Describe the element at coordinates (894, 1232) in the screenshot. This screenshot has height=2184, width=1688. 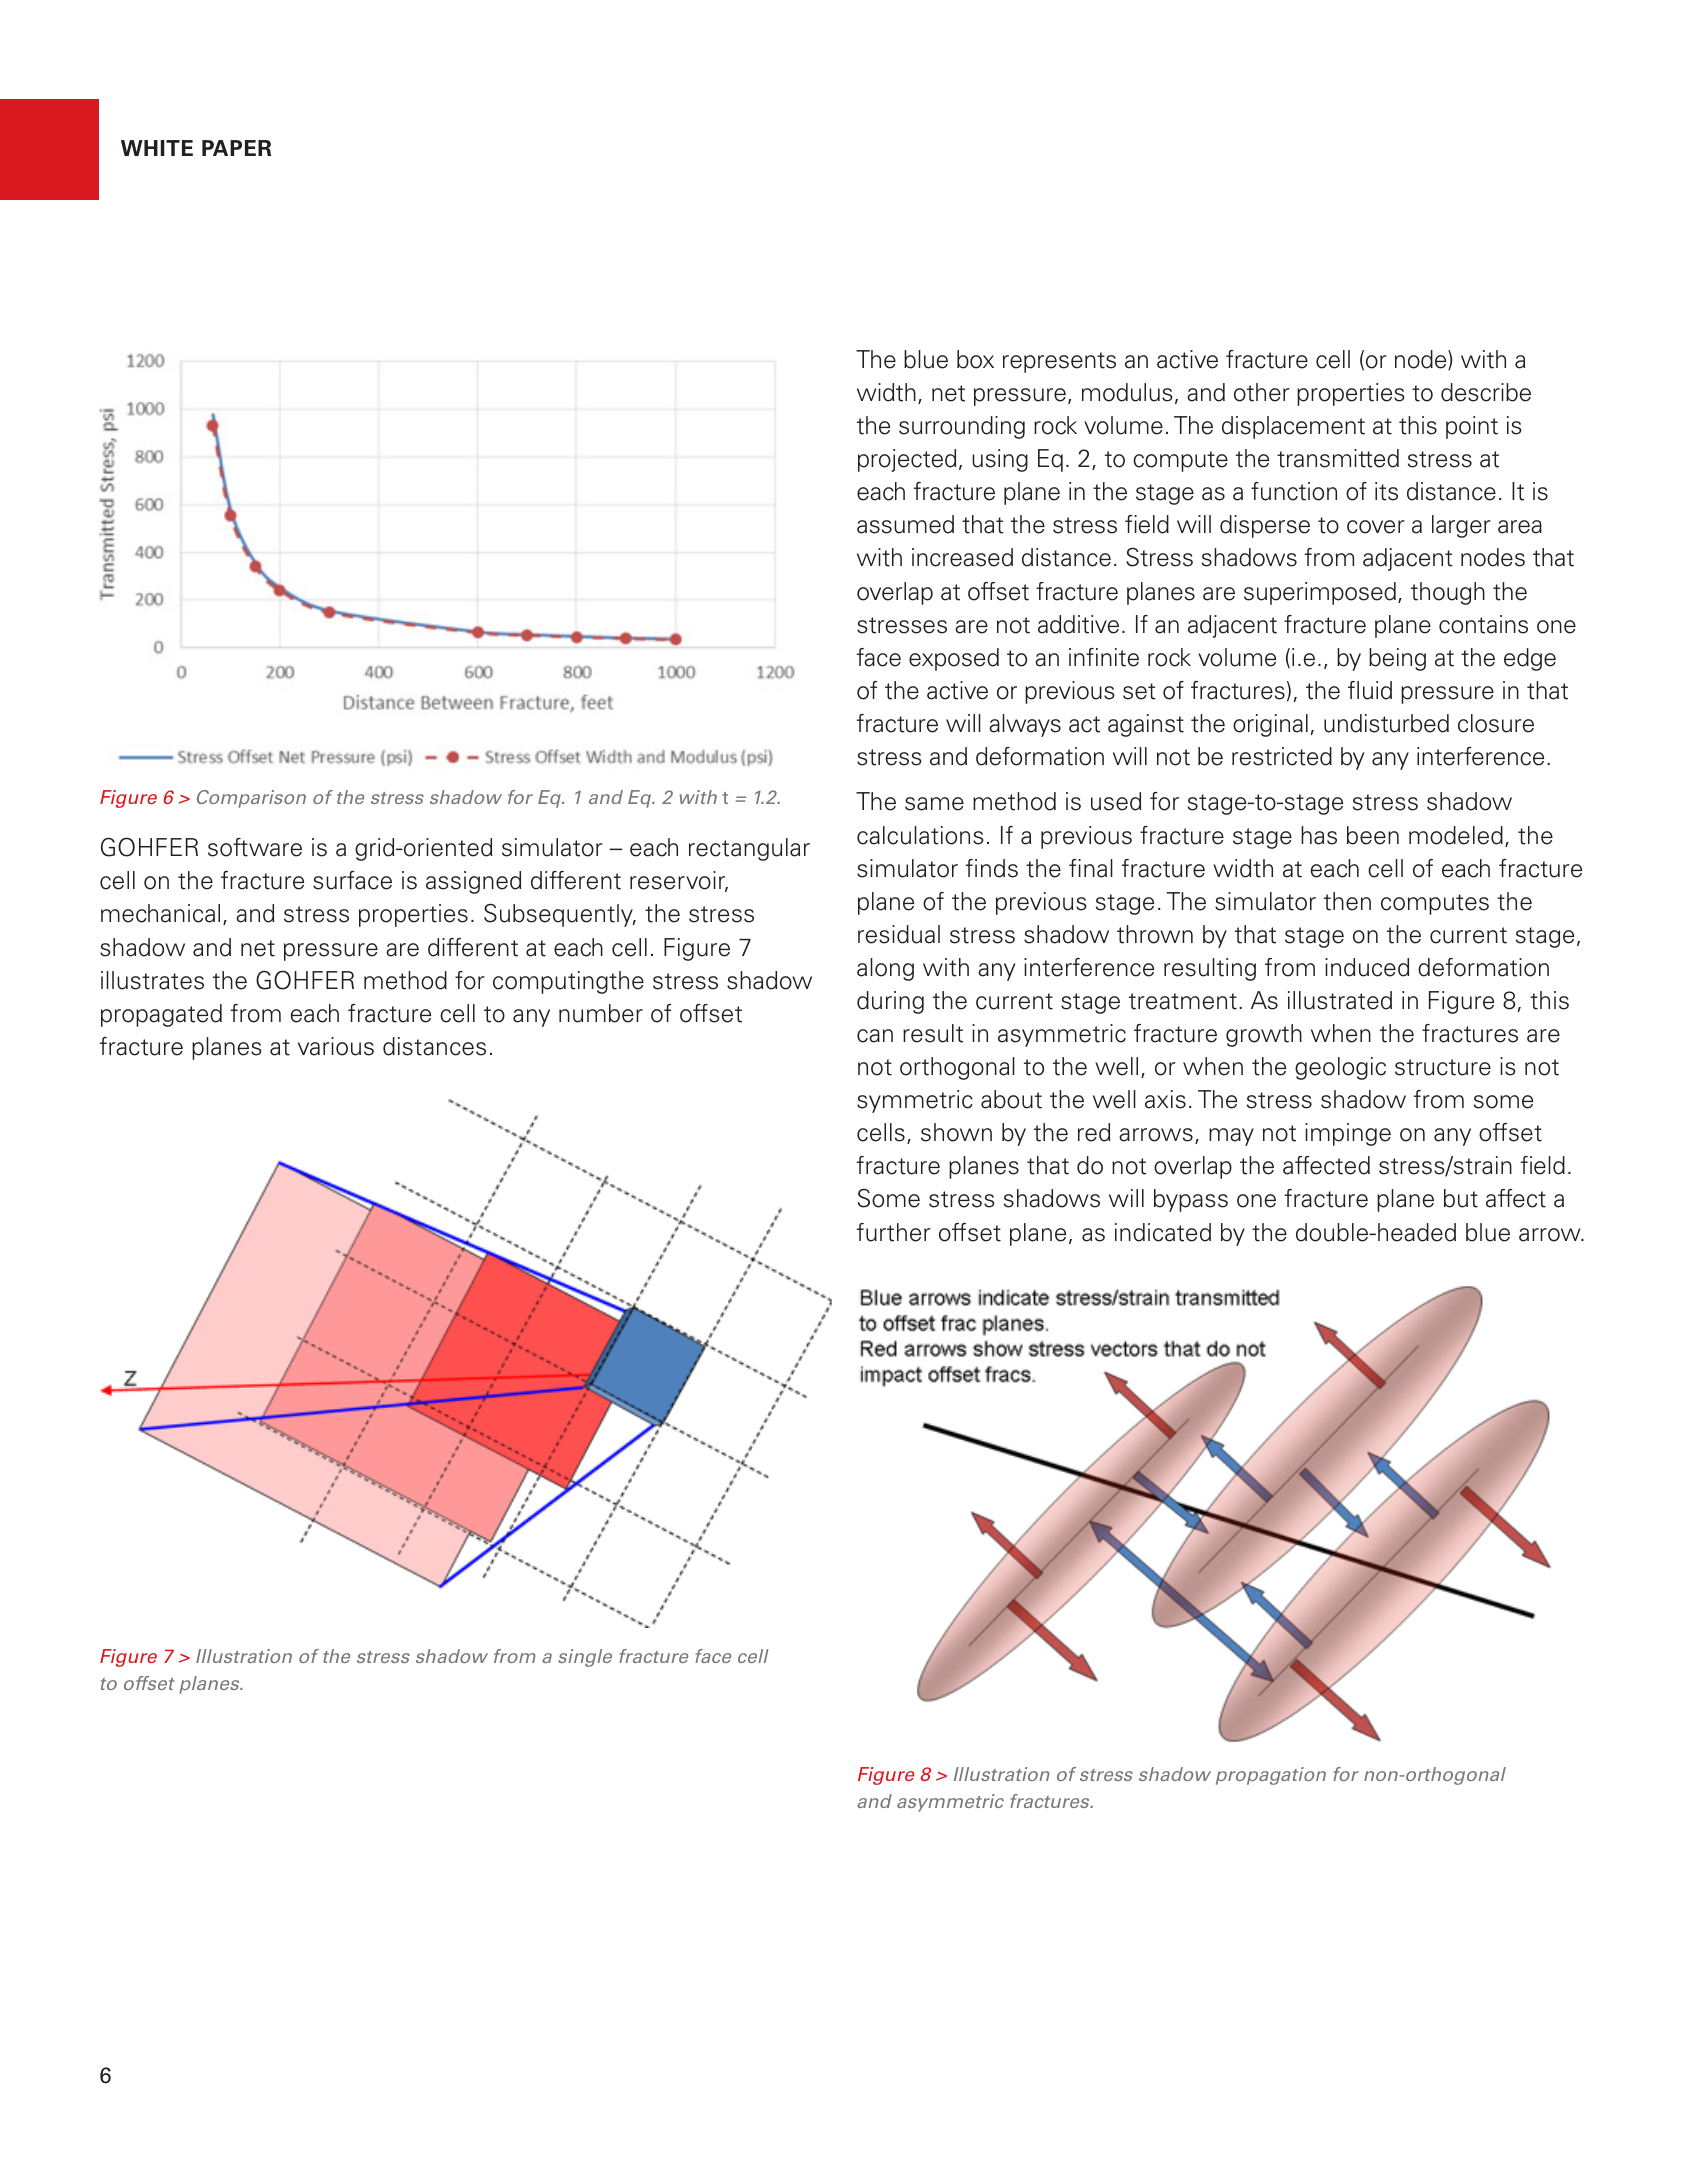
I see `further` at that location.
